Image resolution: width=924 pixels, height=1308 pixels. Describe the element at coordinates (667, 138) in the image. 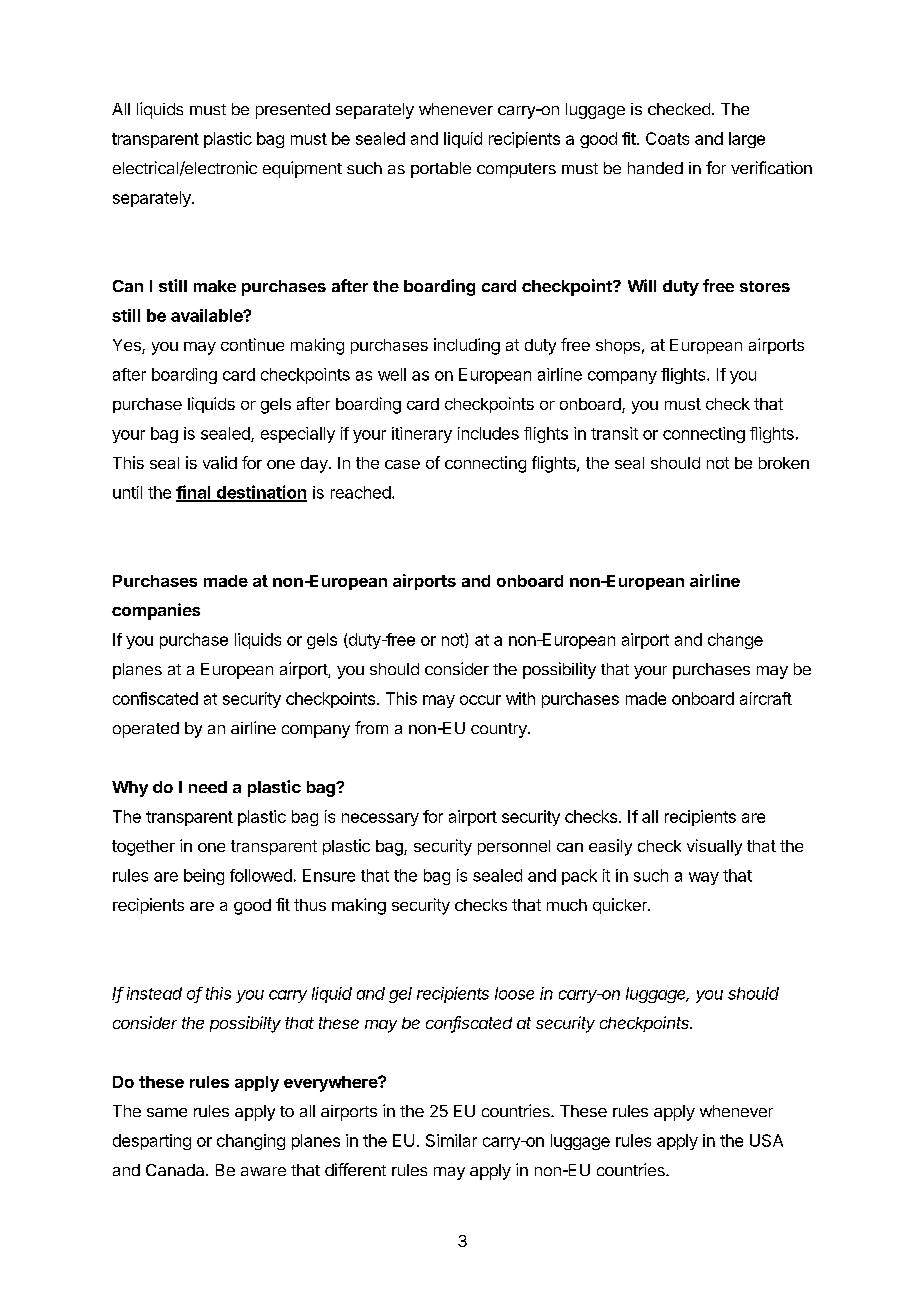

I see `Coats` at that location.
